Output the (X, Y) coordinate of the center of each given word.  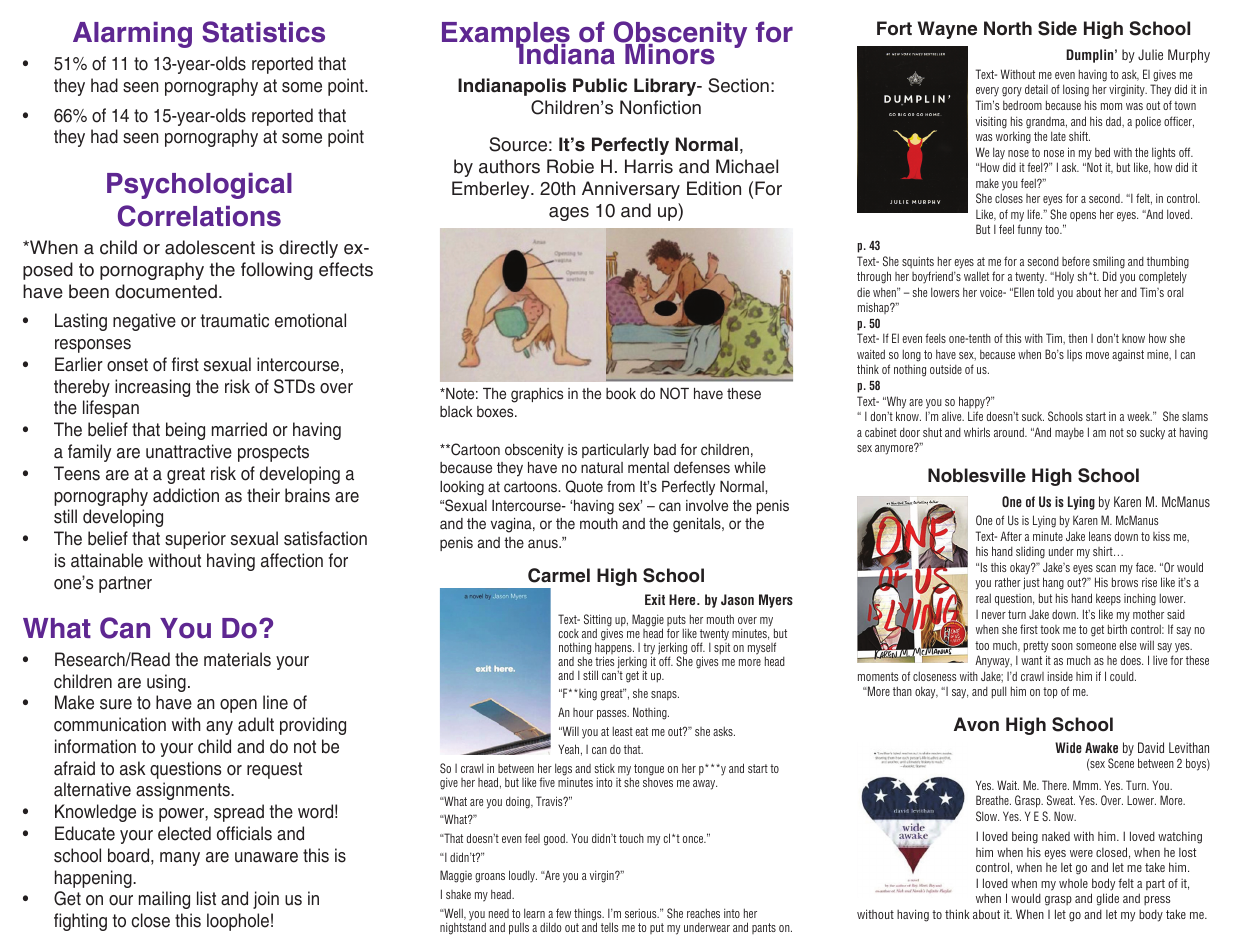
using (166, 683)
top (1050, 693)
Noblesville (977, 475)
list (206, 898)
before (1076, 261)
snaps (665, 696)
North (1008, 28)
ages (569, 214)
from (621, 486)
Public (600, 85)
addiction (186, 495)
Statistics (263, 32)
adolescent (210, 247)
